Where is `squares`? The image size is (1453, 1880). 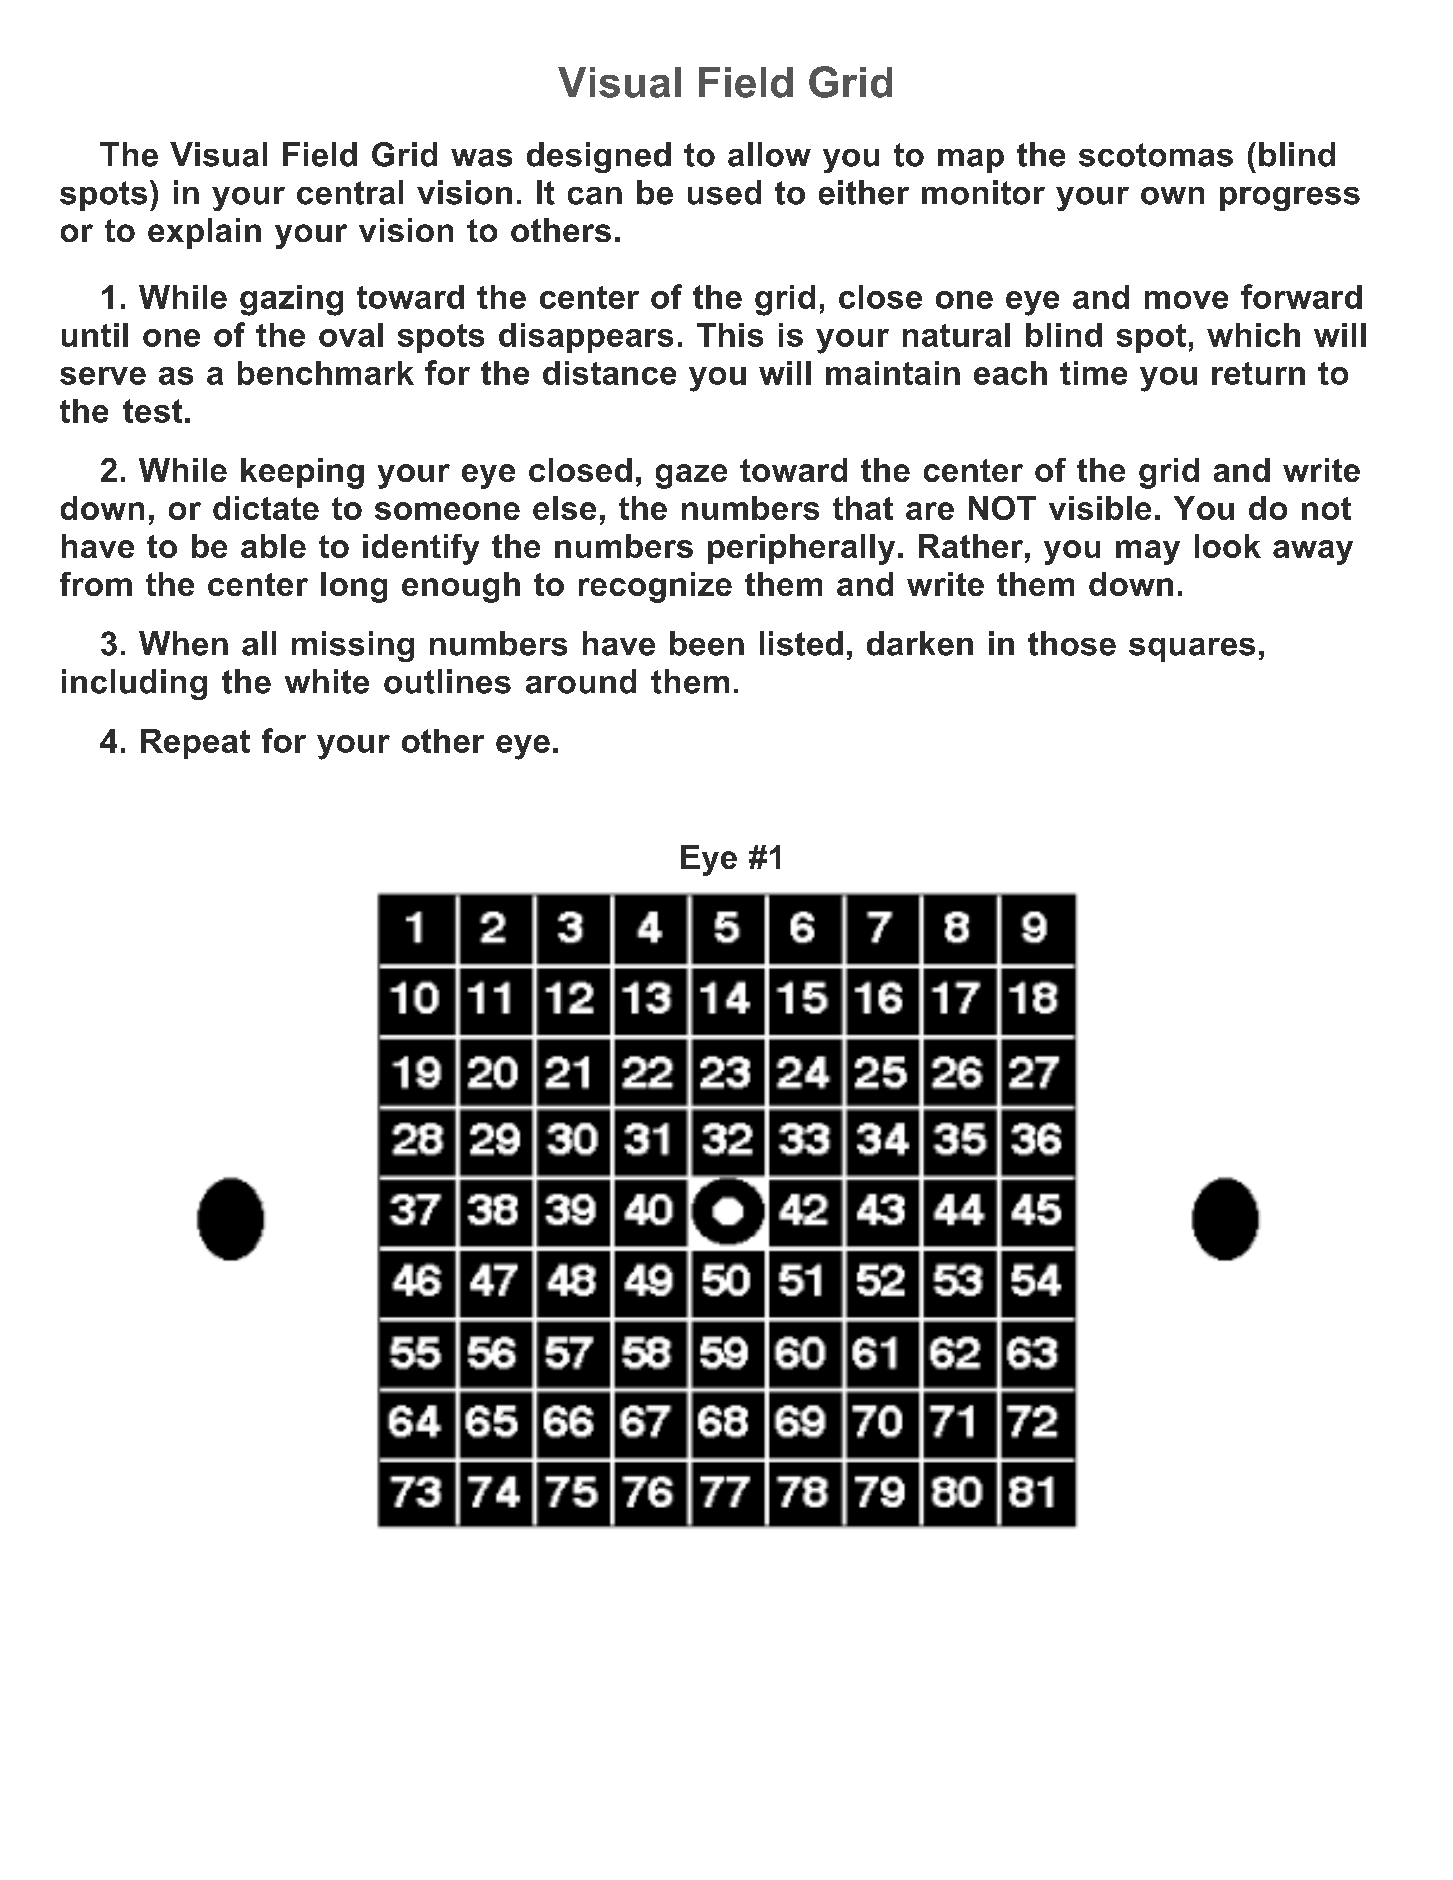
squares is located at coordinates (1192, 650).
